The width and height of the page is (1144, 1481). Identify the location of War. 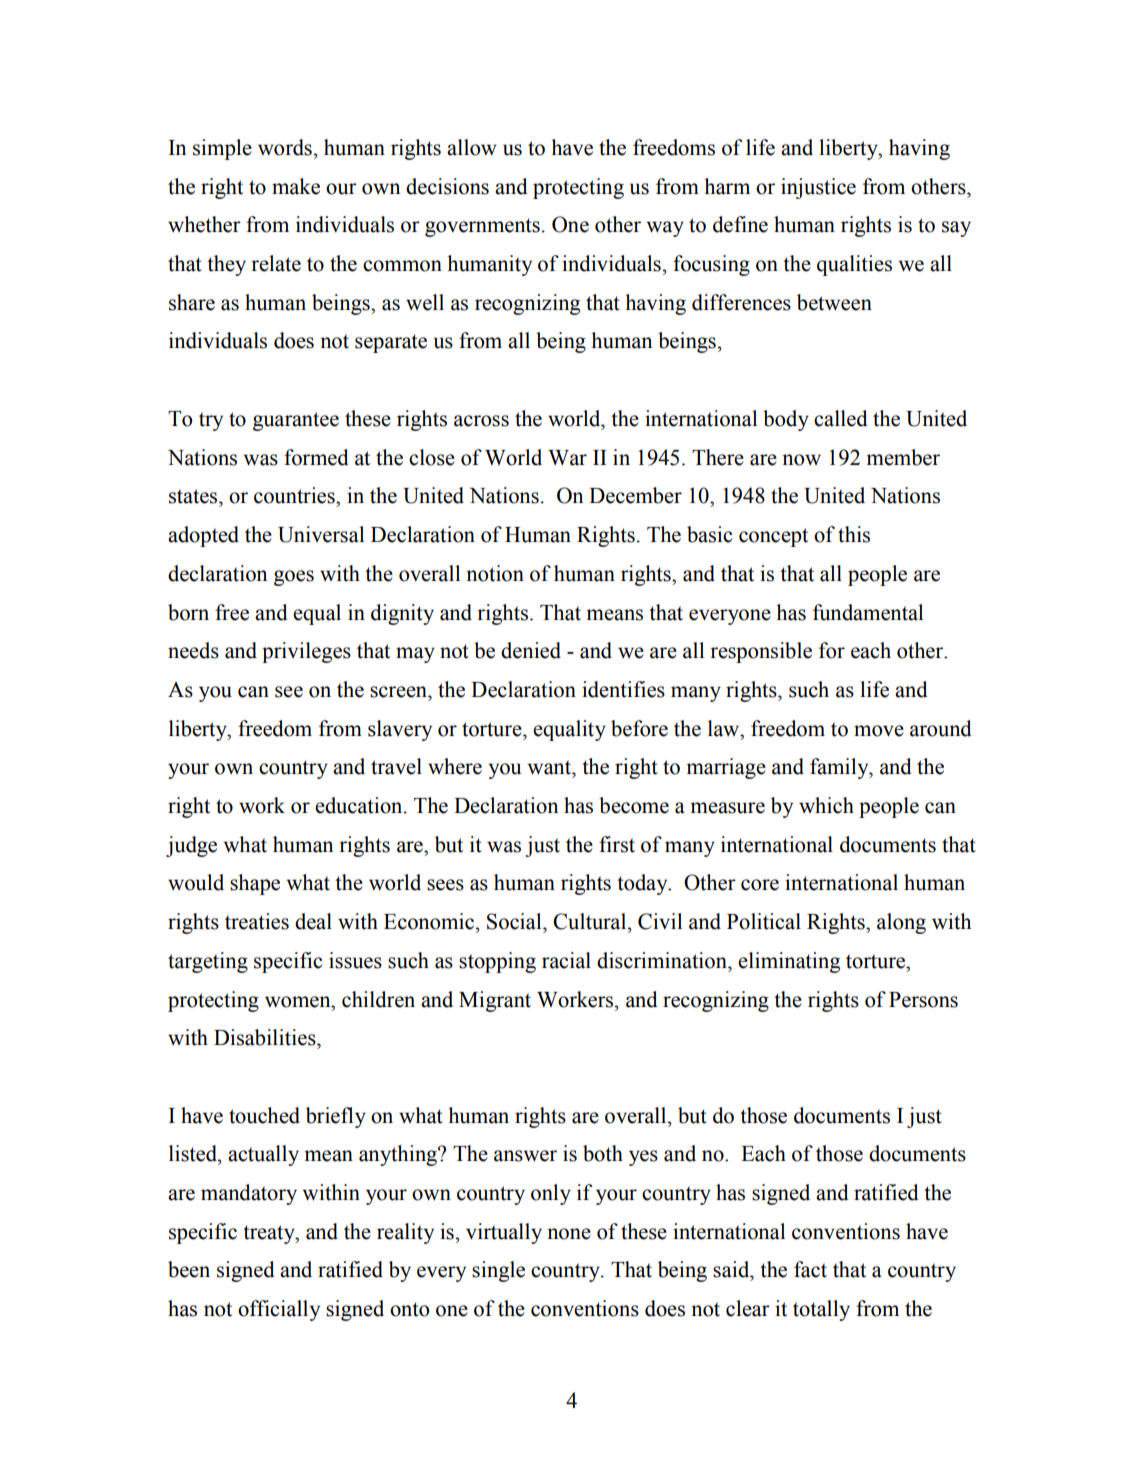
(567, 458).
